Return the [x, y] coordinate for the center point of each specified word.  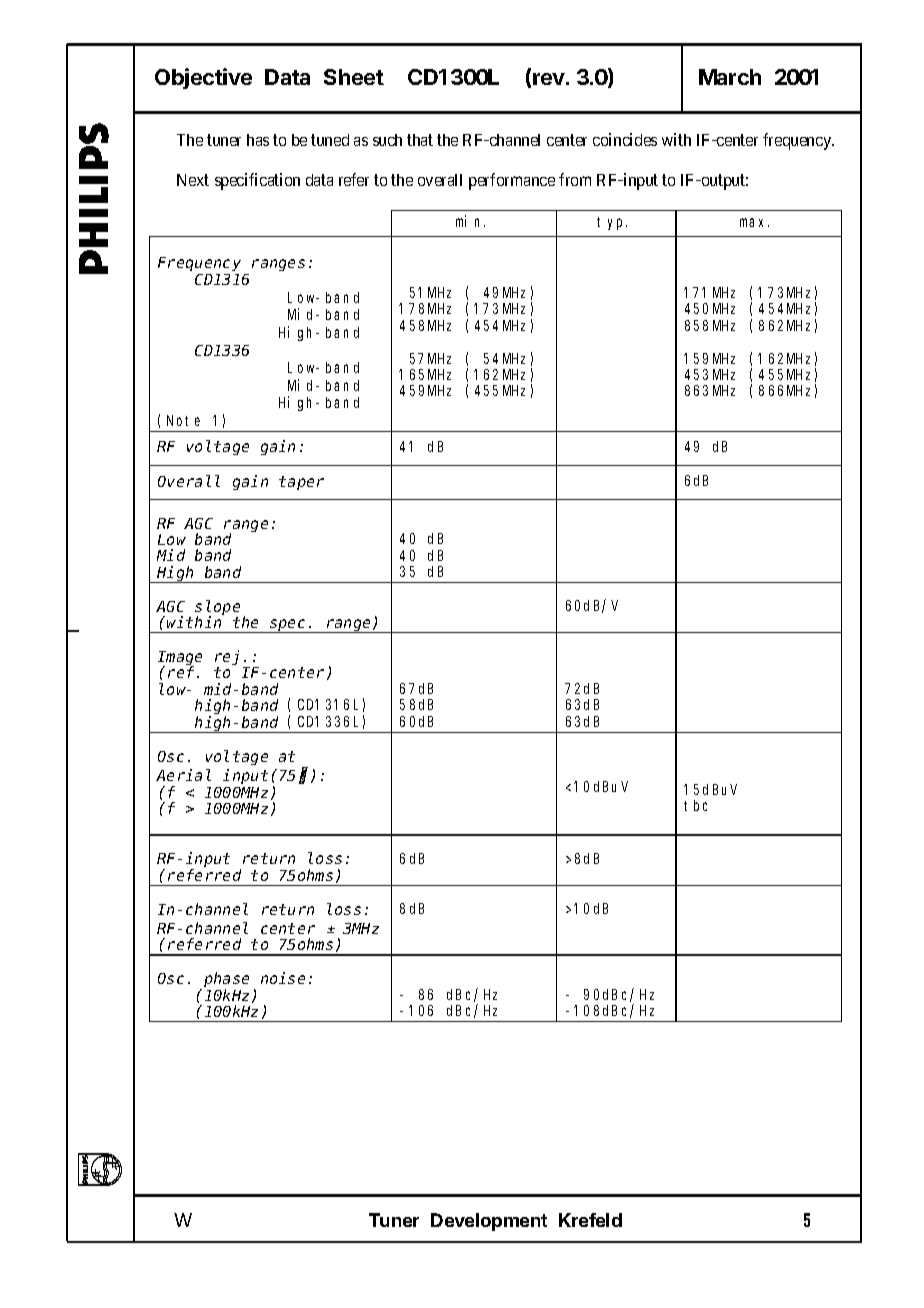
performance [512, 181]
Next [193, 180]
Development [489, 1222]
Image [180, 659]
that [420, 140]
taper [301, 483]
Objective [203, 78]
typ [612, 223]
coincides [625, 139]
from [575, 179]
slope [217, 608]
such [387, 140]
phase [225, 981]
